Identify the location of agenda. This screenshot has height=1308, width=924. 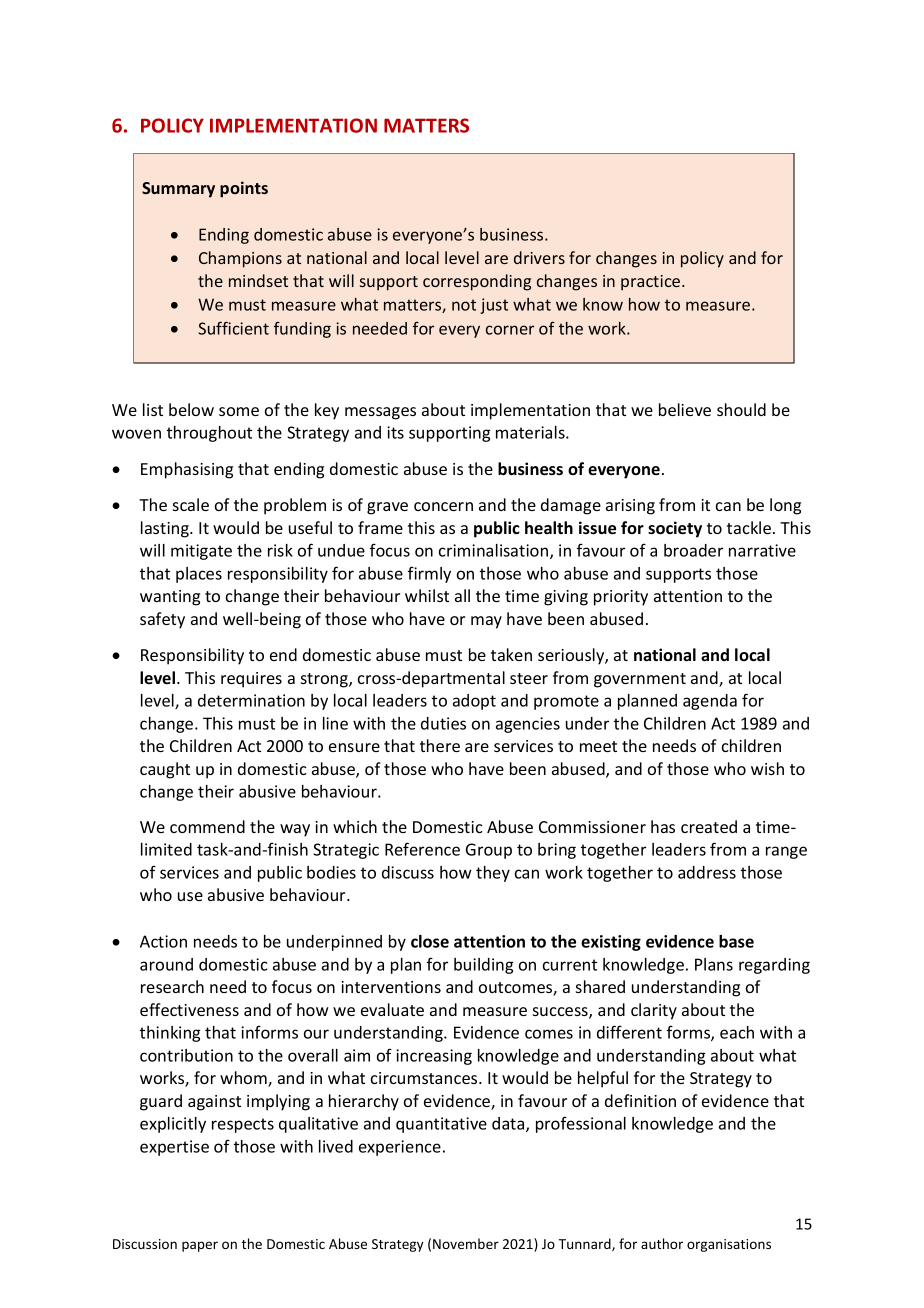
(710, 702).
